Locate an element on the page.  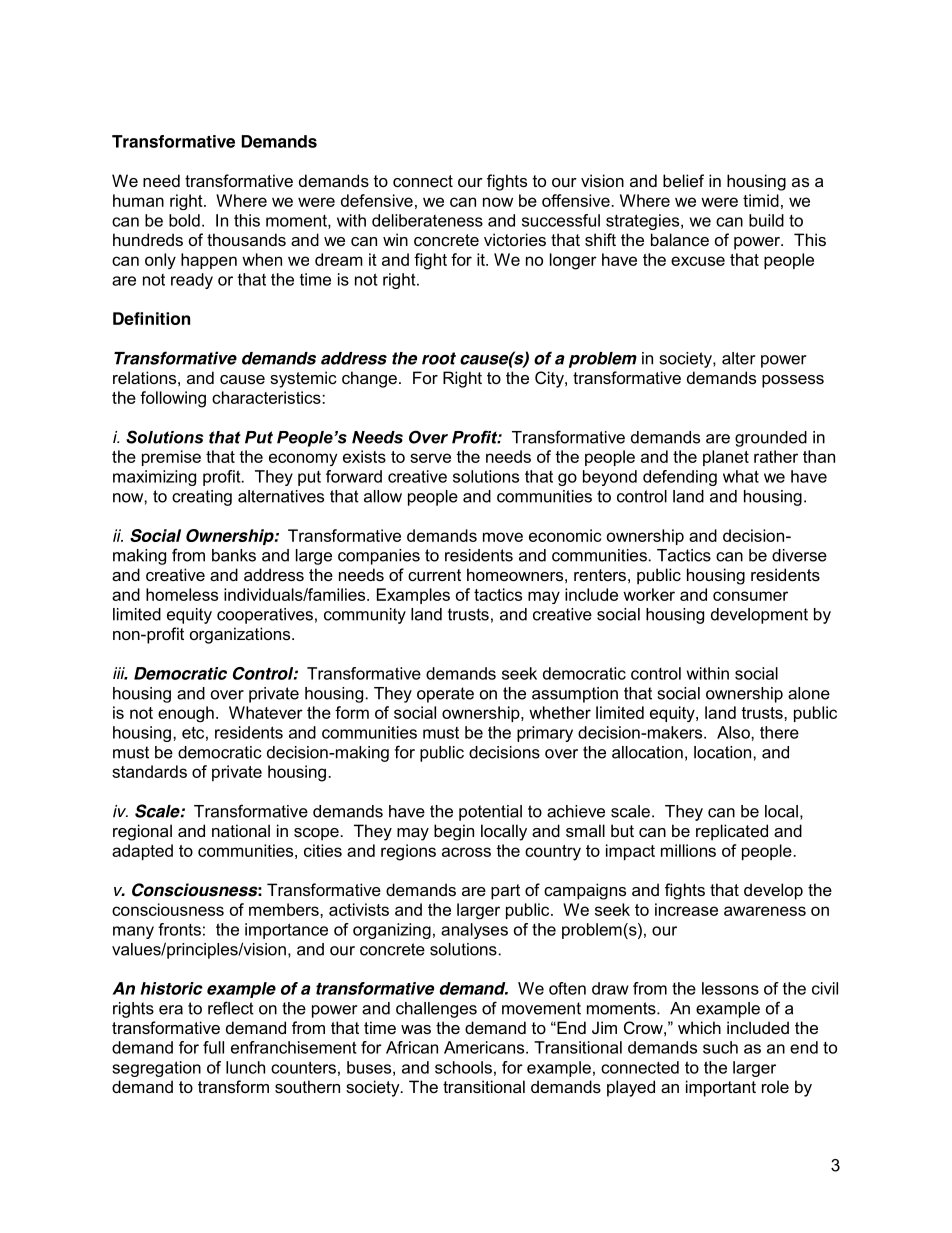
schools is located at coordinates (463, 1067).
